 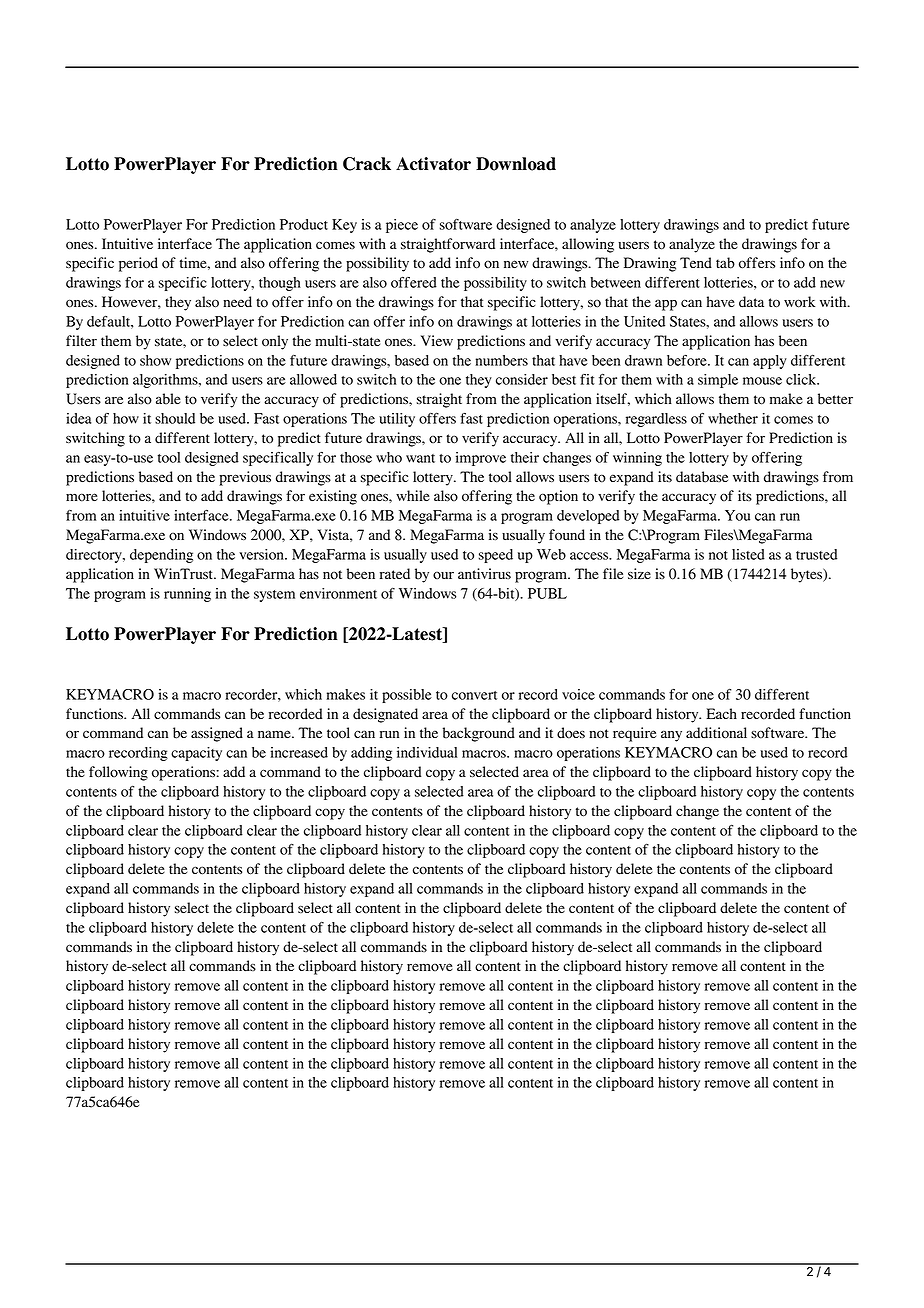 I want to click on work, so click(x=799, y=302).
